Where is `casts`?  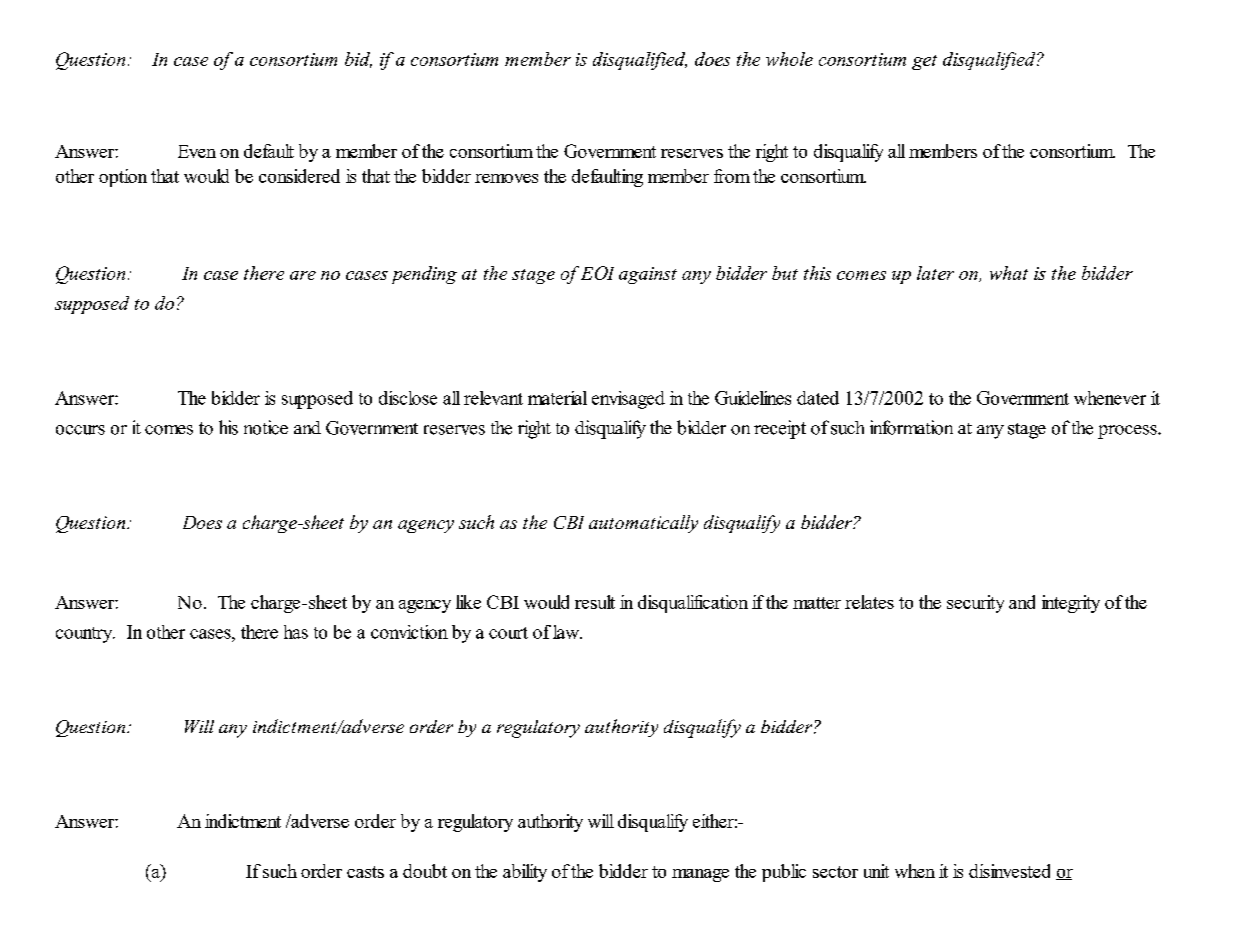
casts is located at coordinates (365, 872).
